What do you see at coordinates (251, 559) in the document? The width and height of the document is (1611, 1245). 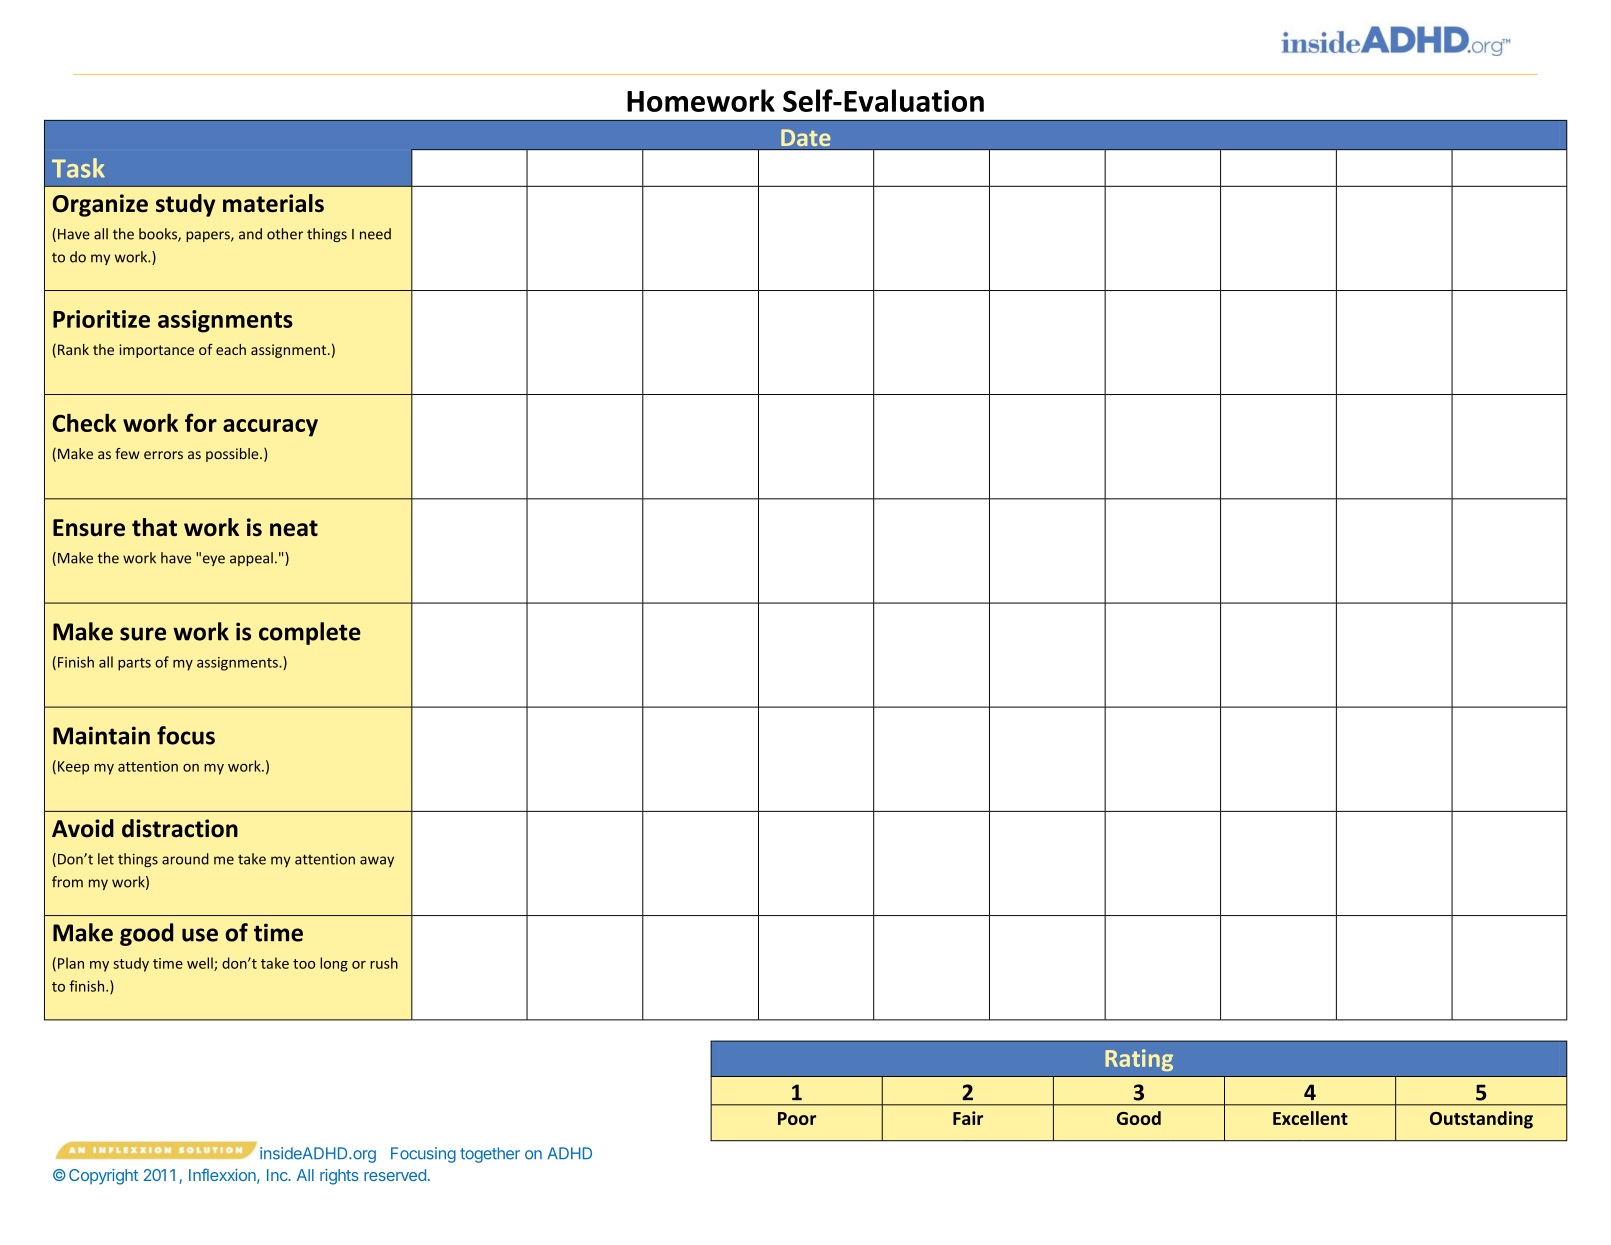 I see `appeal` at bounding box center [251, 559].
